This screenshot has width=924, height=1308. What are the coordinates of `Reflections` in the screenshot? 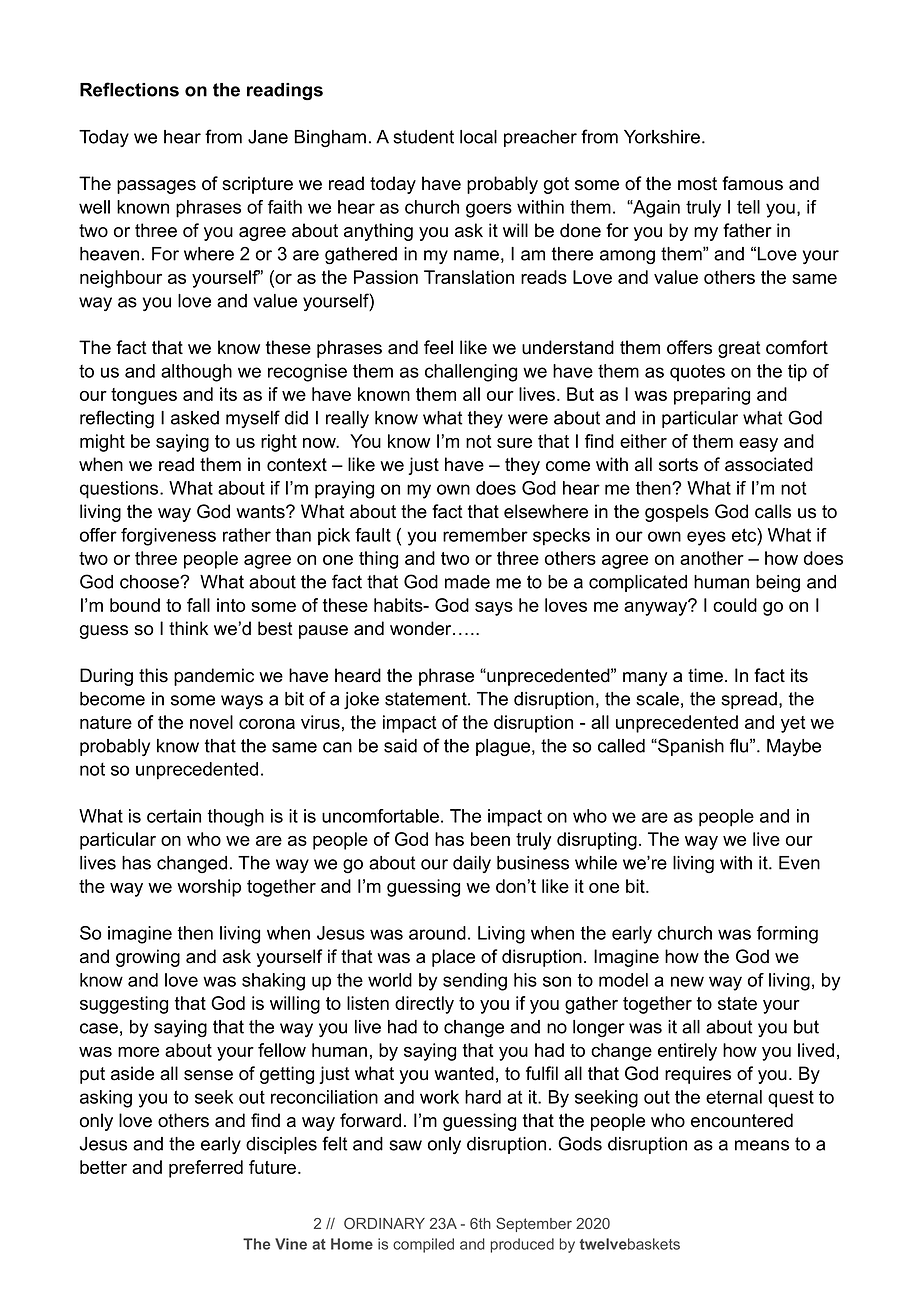 It's located at (129, 89).
